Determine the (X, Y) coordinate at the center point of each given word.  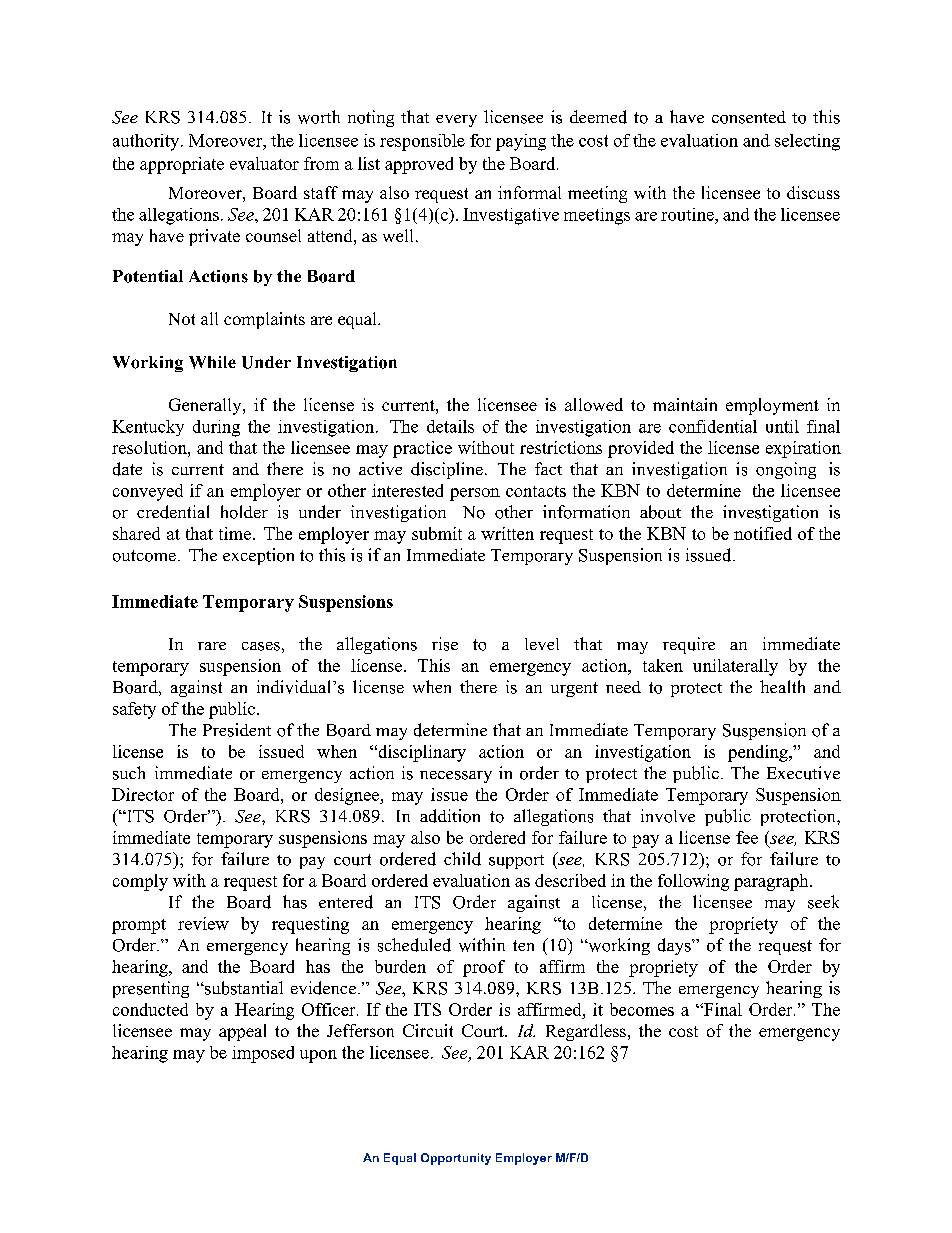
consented (749, 117)
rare (212, 646)
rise (445, 644)
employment (772, 406)
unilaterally (735, 667)
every (456, 121)
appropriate (182, 165)
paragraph (772, 882)
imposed (263, 1054)
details (450, 426)
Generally (206, 406)
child (462, 859)
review (203, 923)
